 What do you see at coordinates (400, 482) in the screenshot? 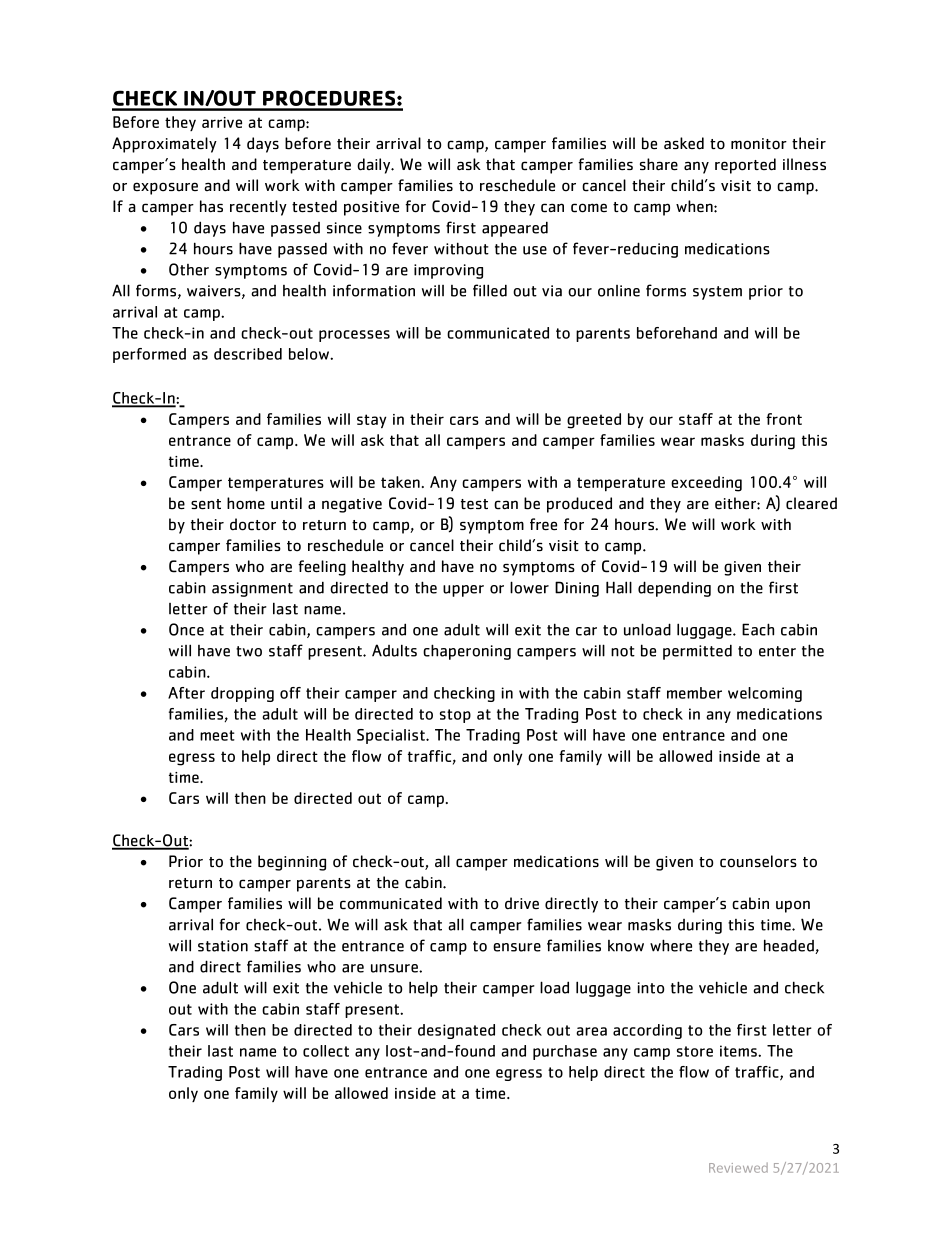
I see `taken` at bounding box center [400, 482].
